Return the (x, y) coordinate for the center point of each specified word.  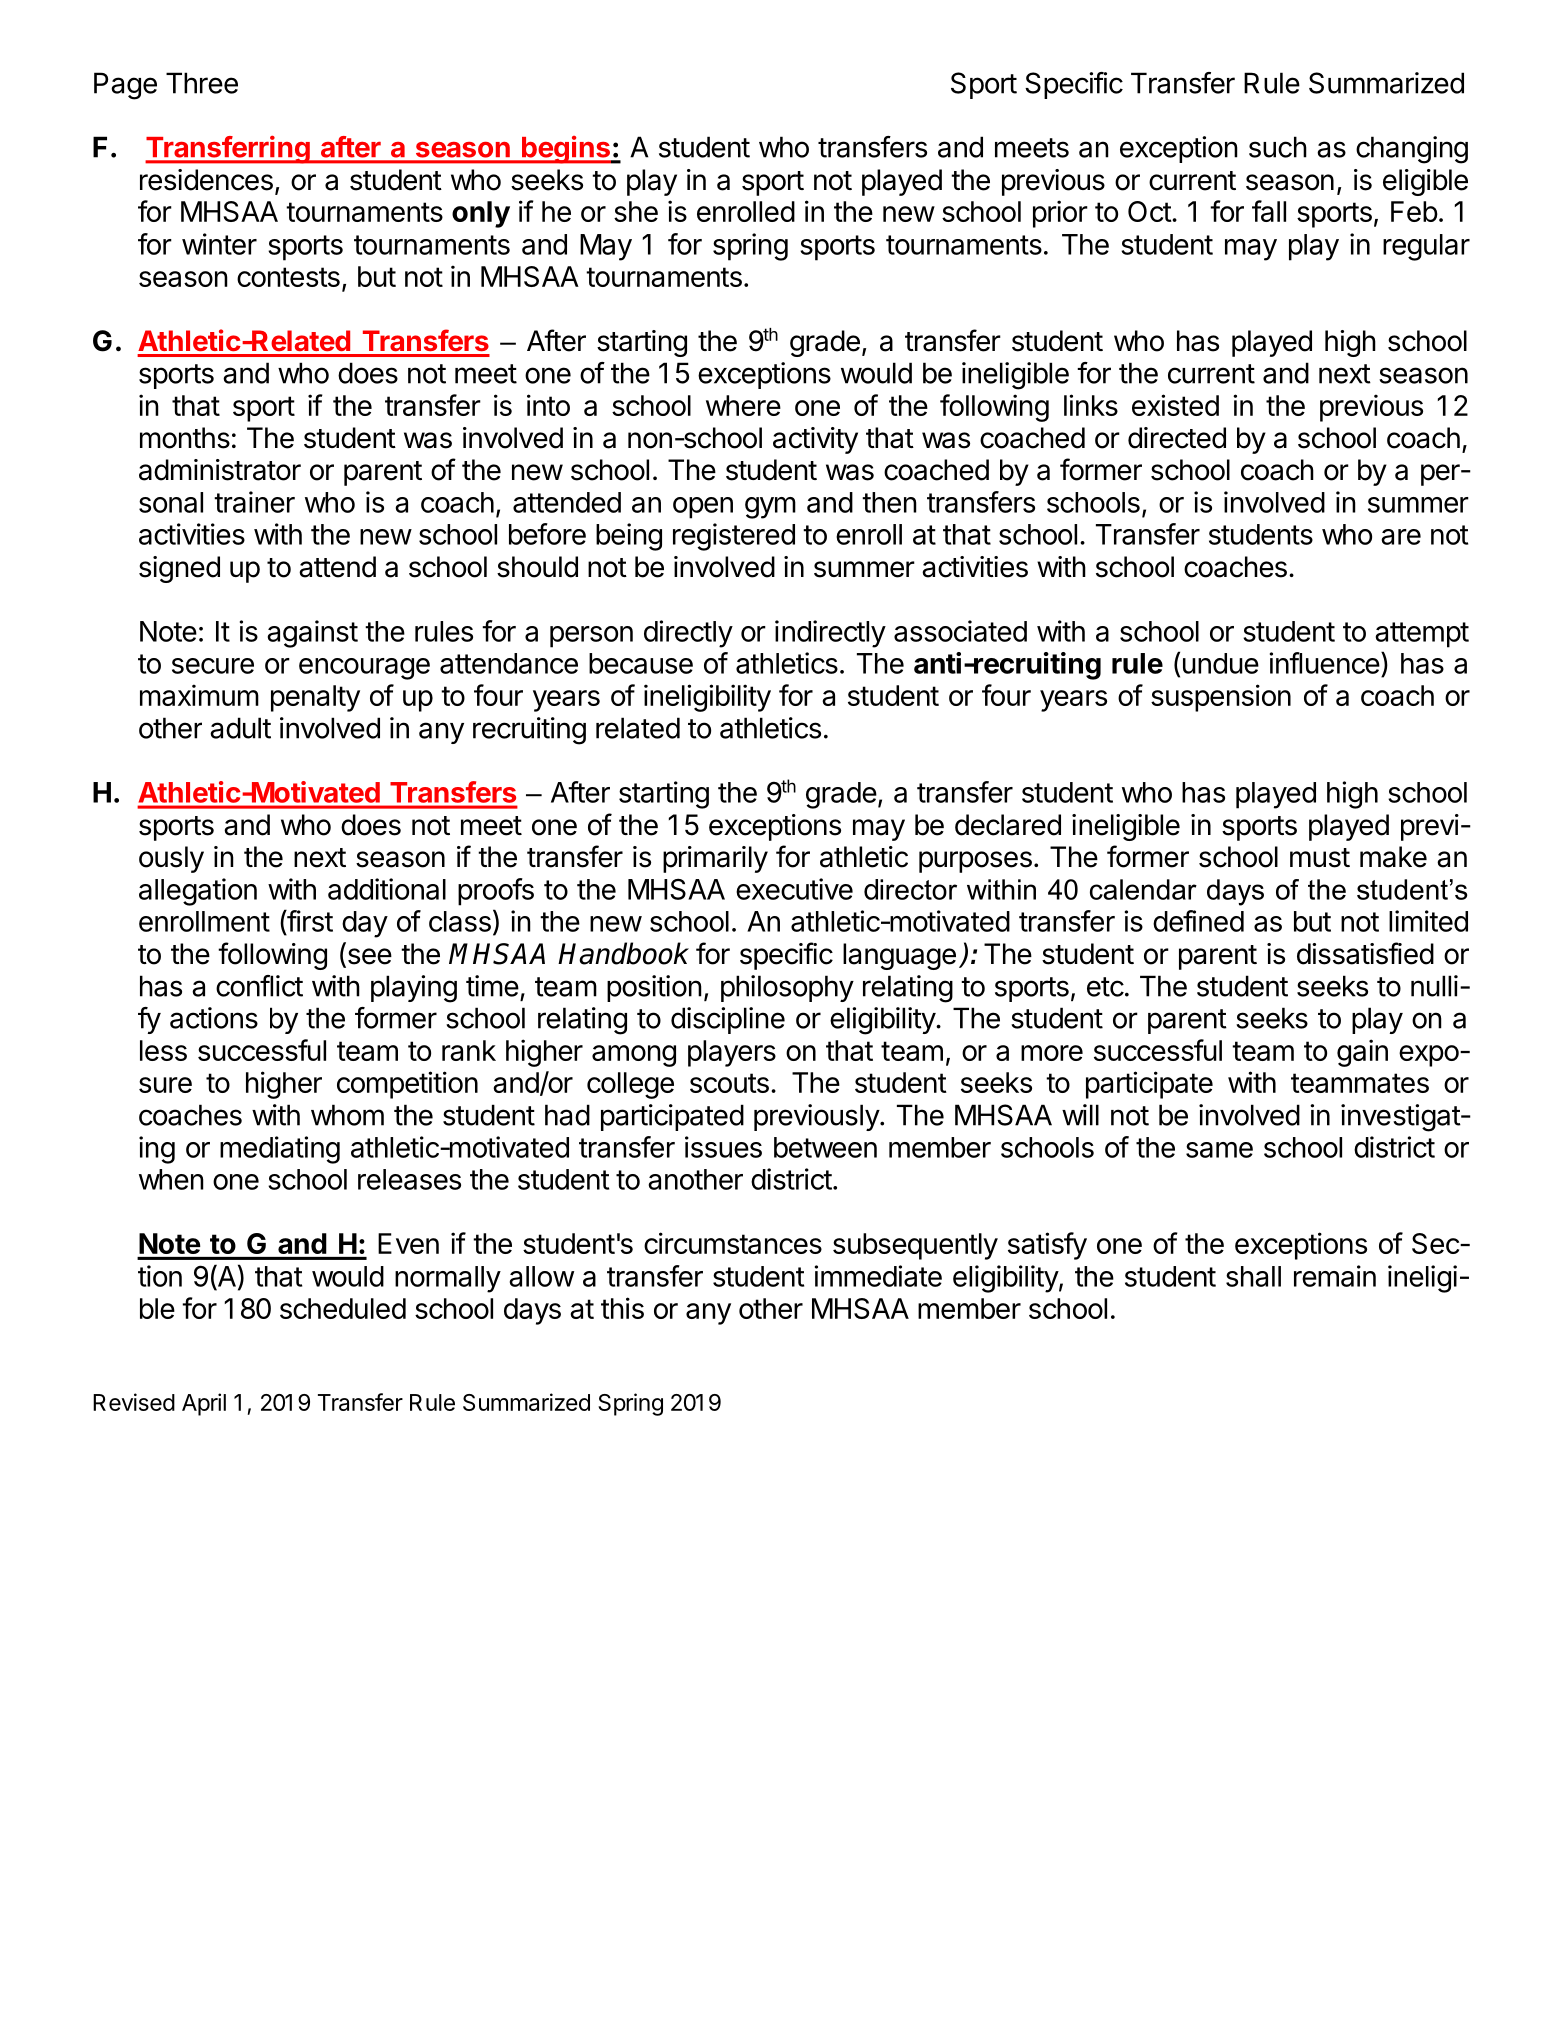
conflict (259, 986)
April (204, 1404)
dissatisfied (1365, 953)
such (1278, 147)
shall (1253, 1276)
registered (734, 537)
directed (1177, 438)
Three (202, 83)
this (622, 1308)
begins (566, 150)
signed (179, 569)
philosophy (787, 988)
